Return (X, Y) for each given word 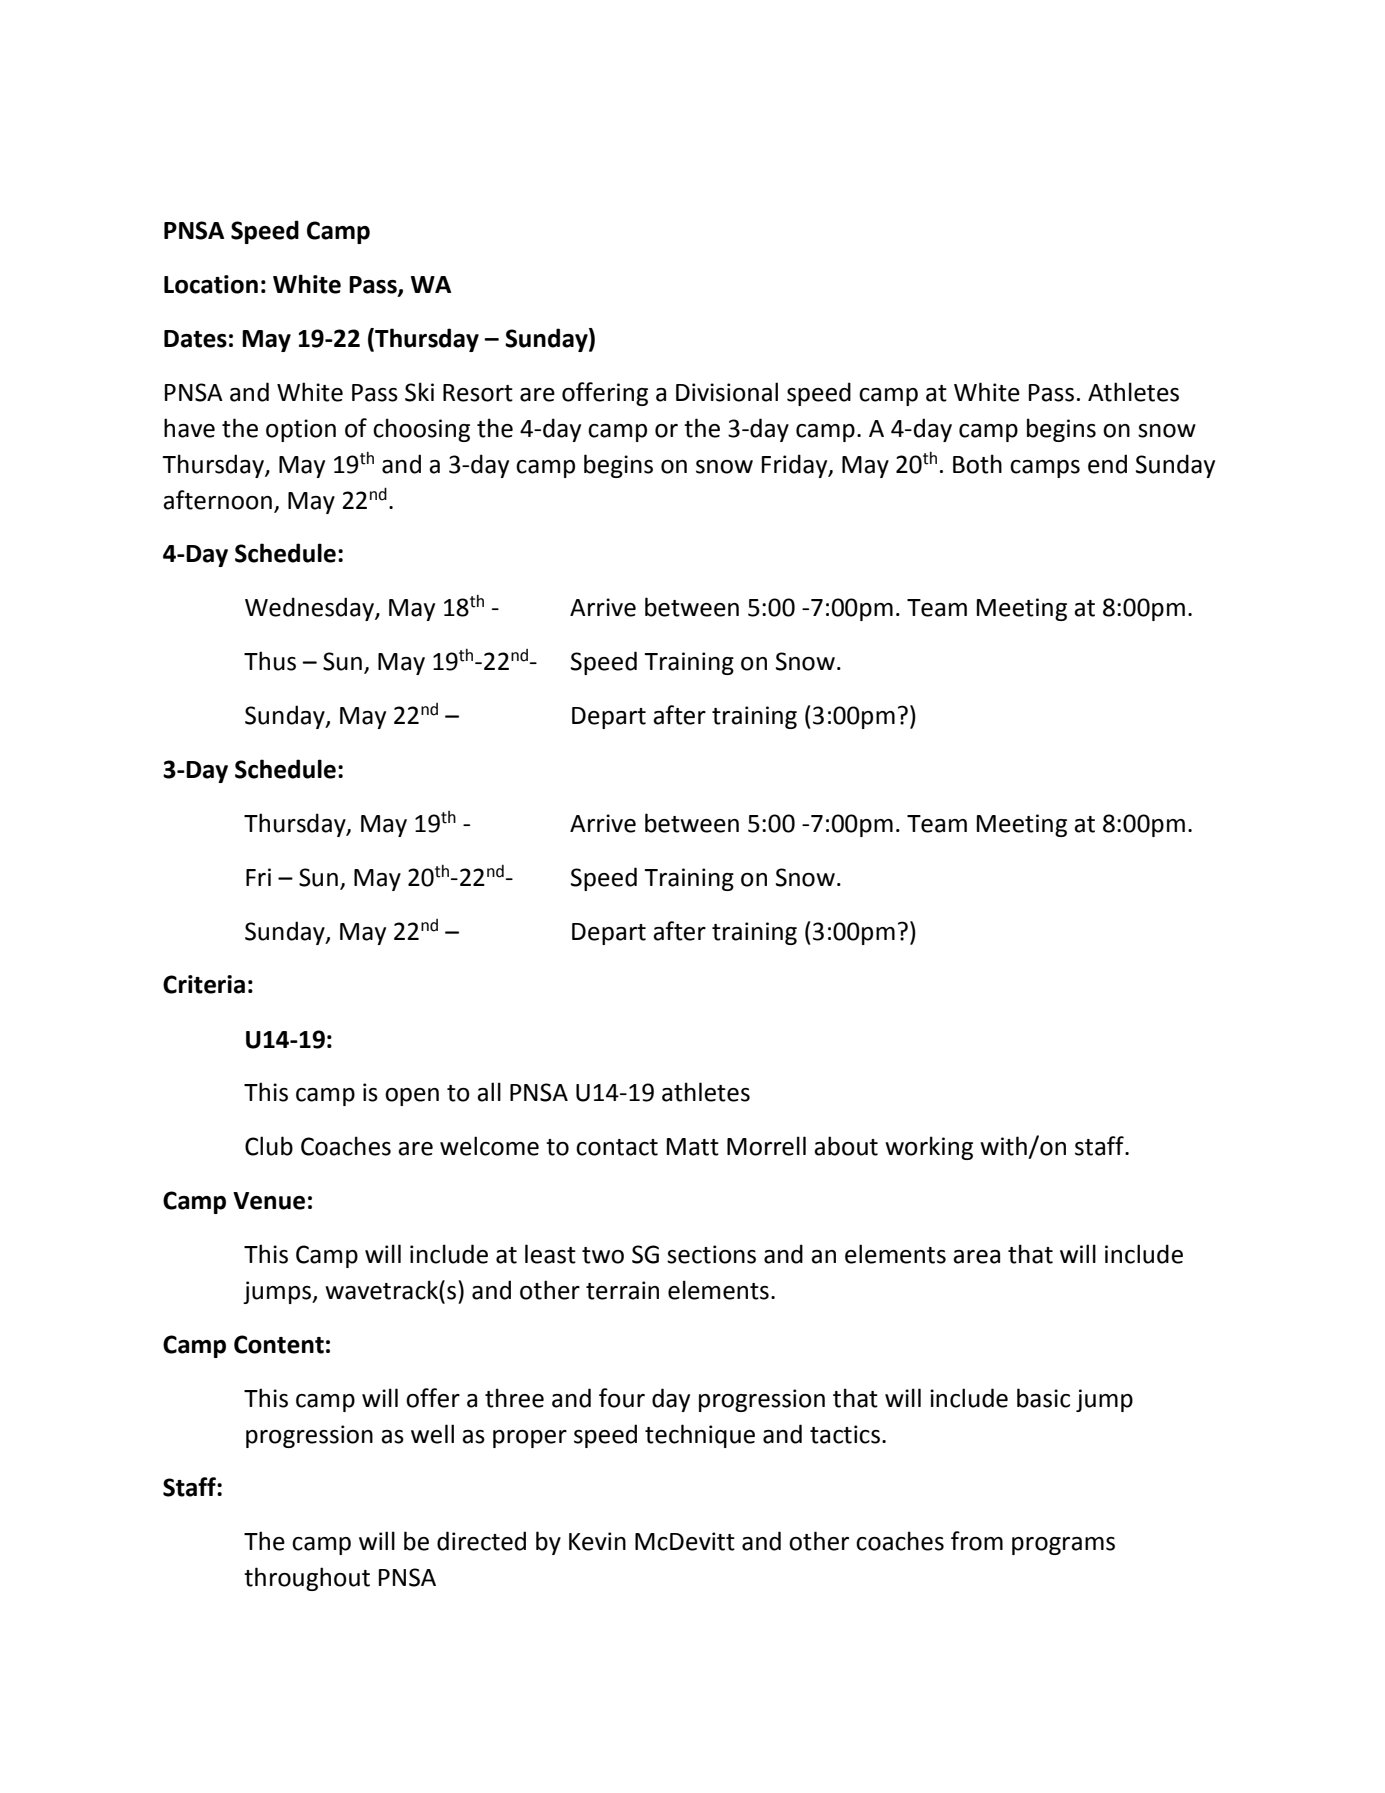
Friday (796, 466)
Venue (269, 1201)
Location (211, 284)
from (977, 1541)
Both (977, 464)
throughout (307, 1579)
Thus (270, 661)
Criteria (204, 984)
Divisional (727, 392)
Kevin (597, 1541)
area (976, 1257)
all (489, 1092)
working (929, 1148)
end (1107, 464)
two (603, 1255)
